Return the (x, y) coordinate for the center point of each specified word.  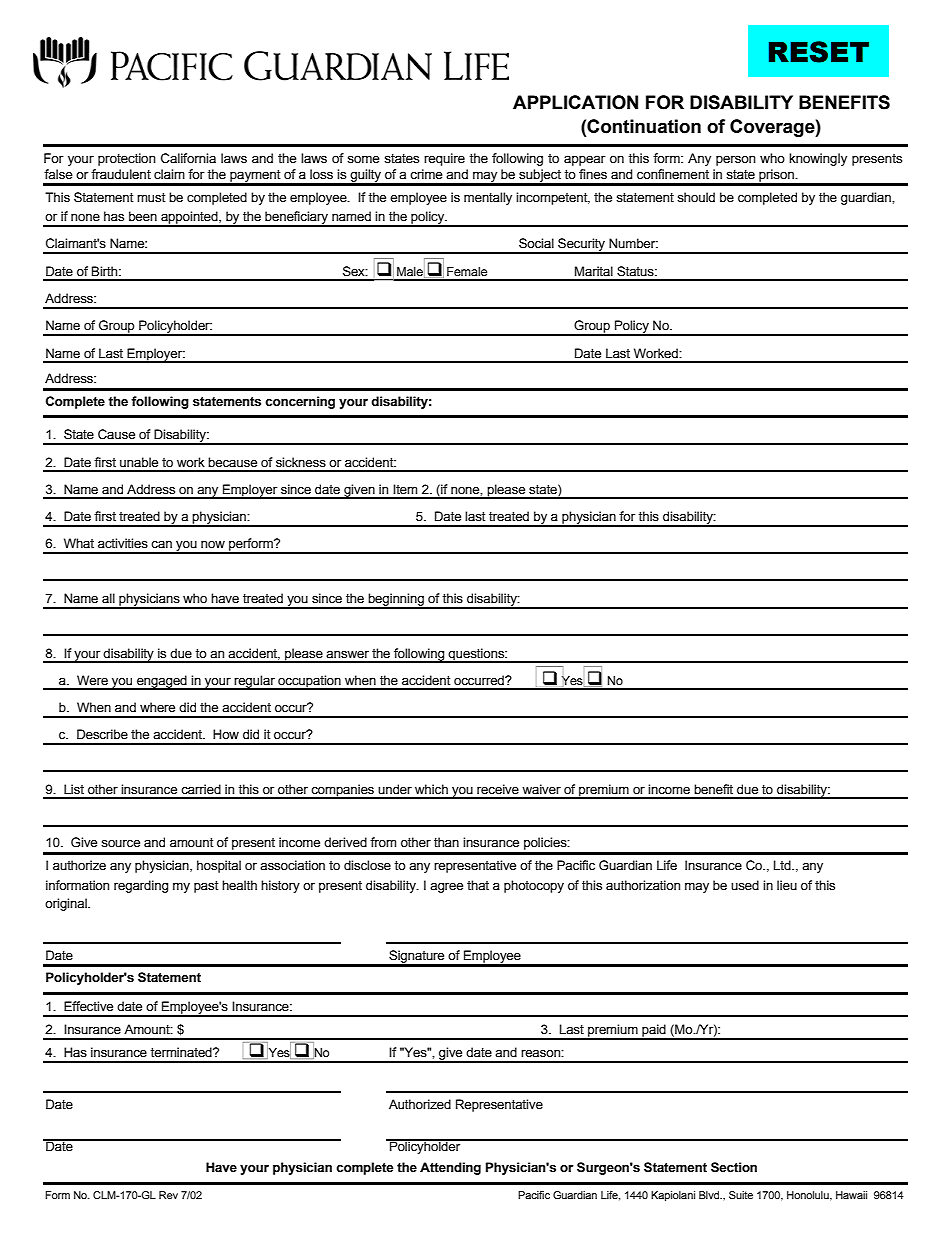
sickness (301, 462)
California (188, 158)
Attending (450, 1168)
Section (734, 1167)
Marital (594, 271)
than (446, 842)
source (120, 844)
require (444, 159)
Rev (168, 1195)
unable (139, 462)
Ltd (783, 865)
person (736, 160)
